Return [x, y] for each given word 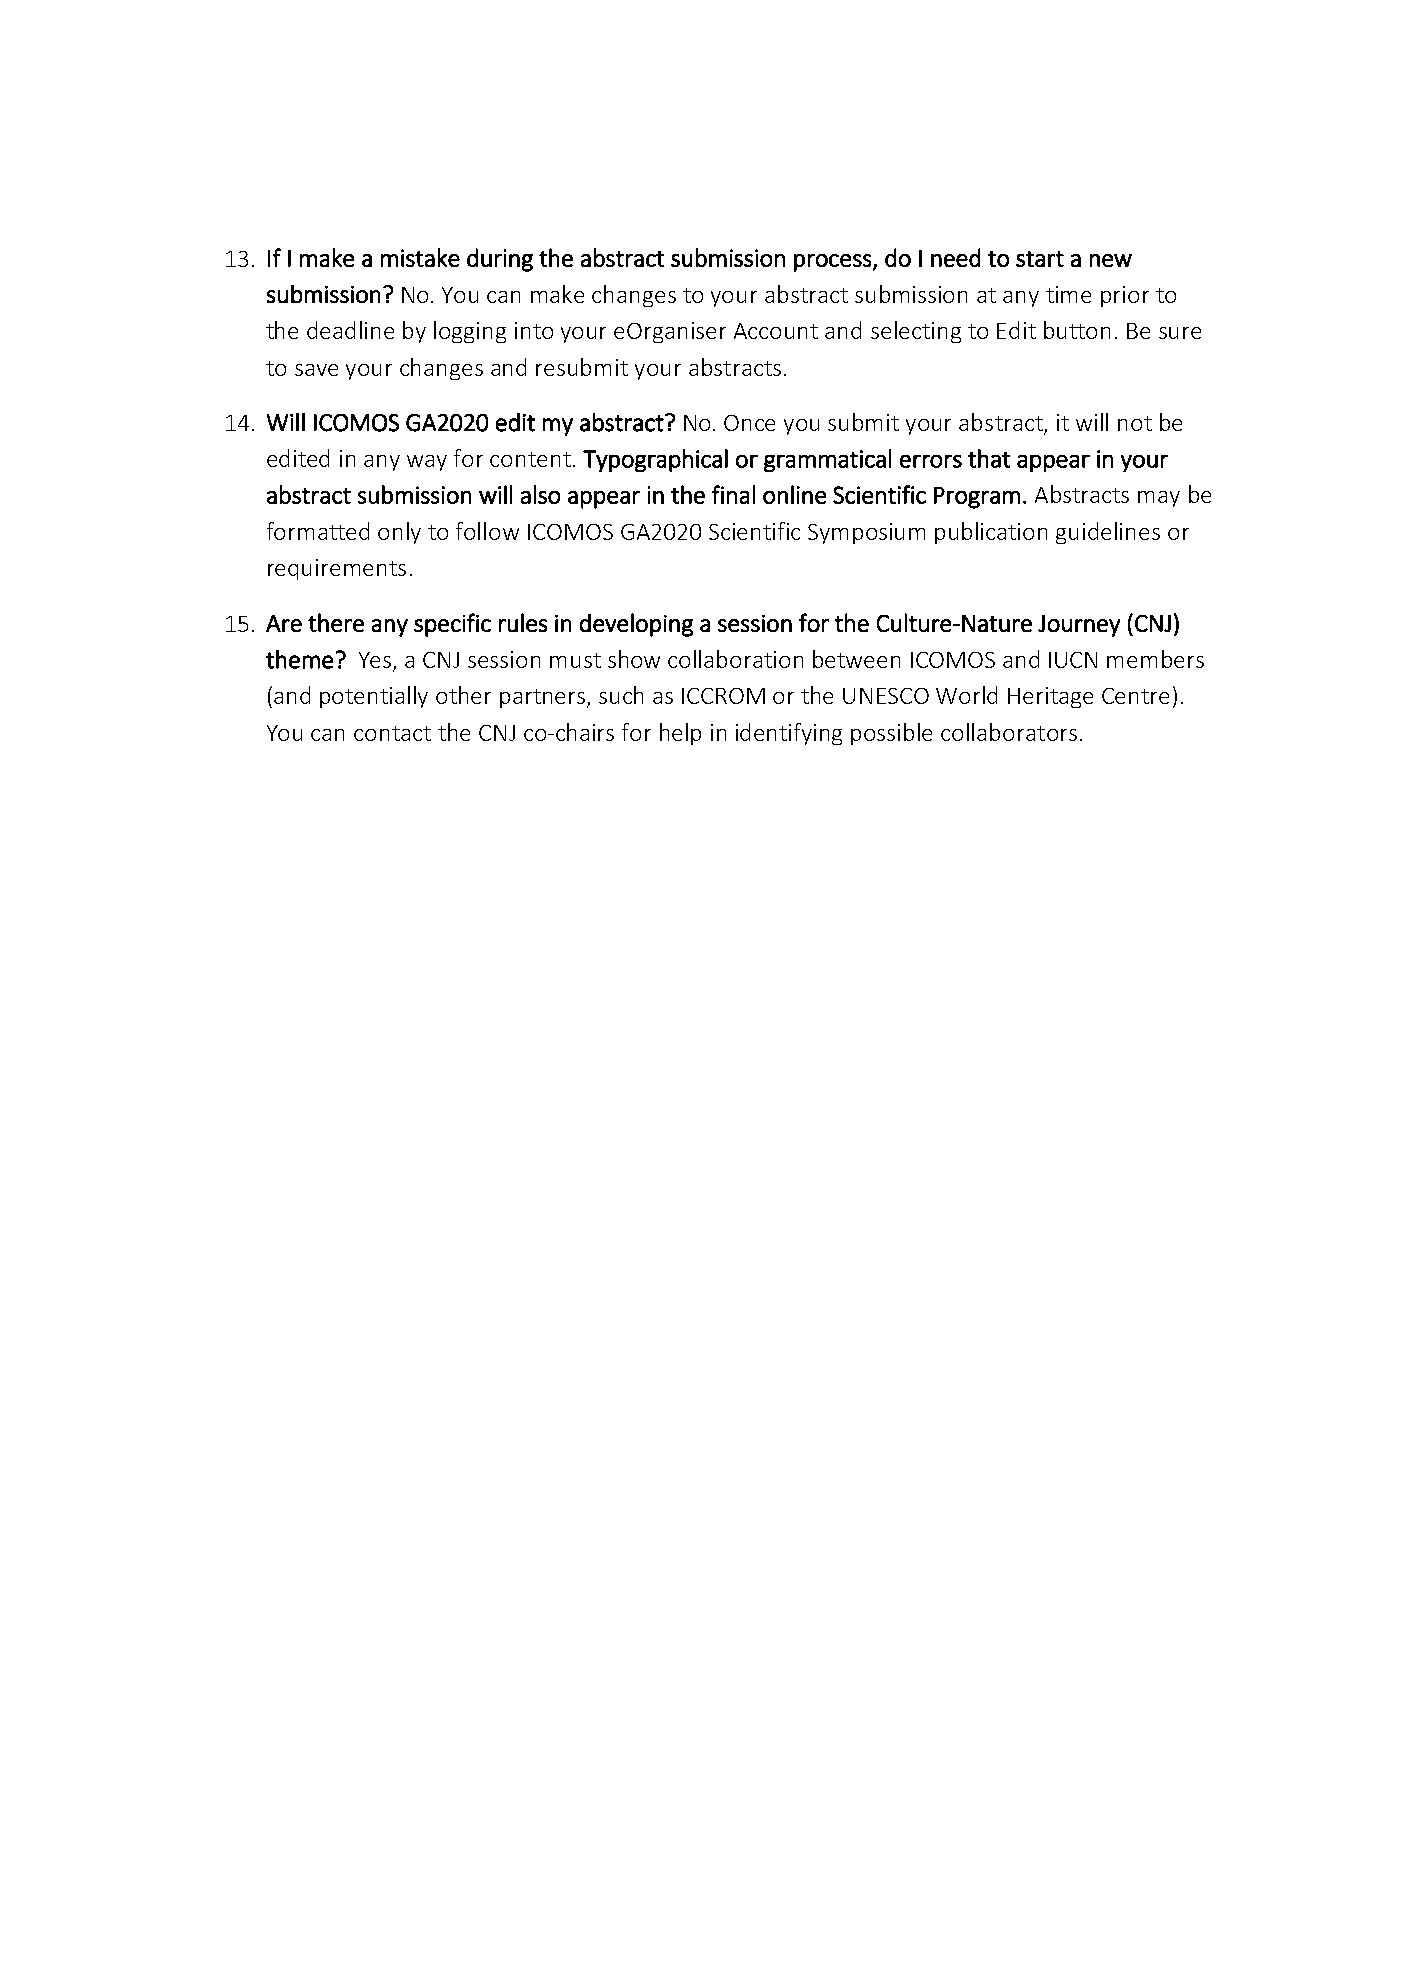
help [680, 734]
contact [392, 733]
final [733, 494]
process [832, 263]
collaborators [1009, 732]
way [427, 463]
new [1111, 260]
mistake [420, 257]
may [1159, 499]
